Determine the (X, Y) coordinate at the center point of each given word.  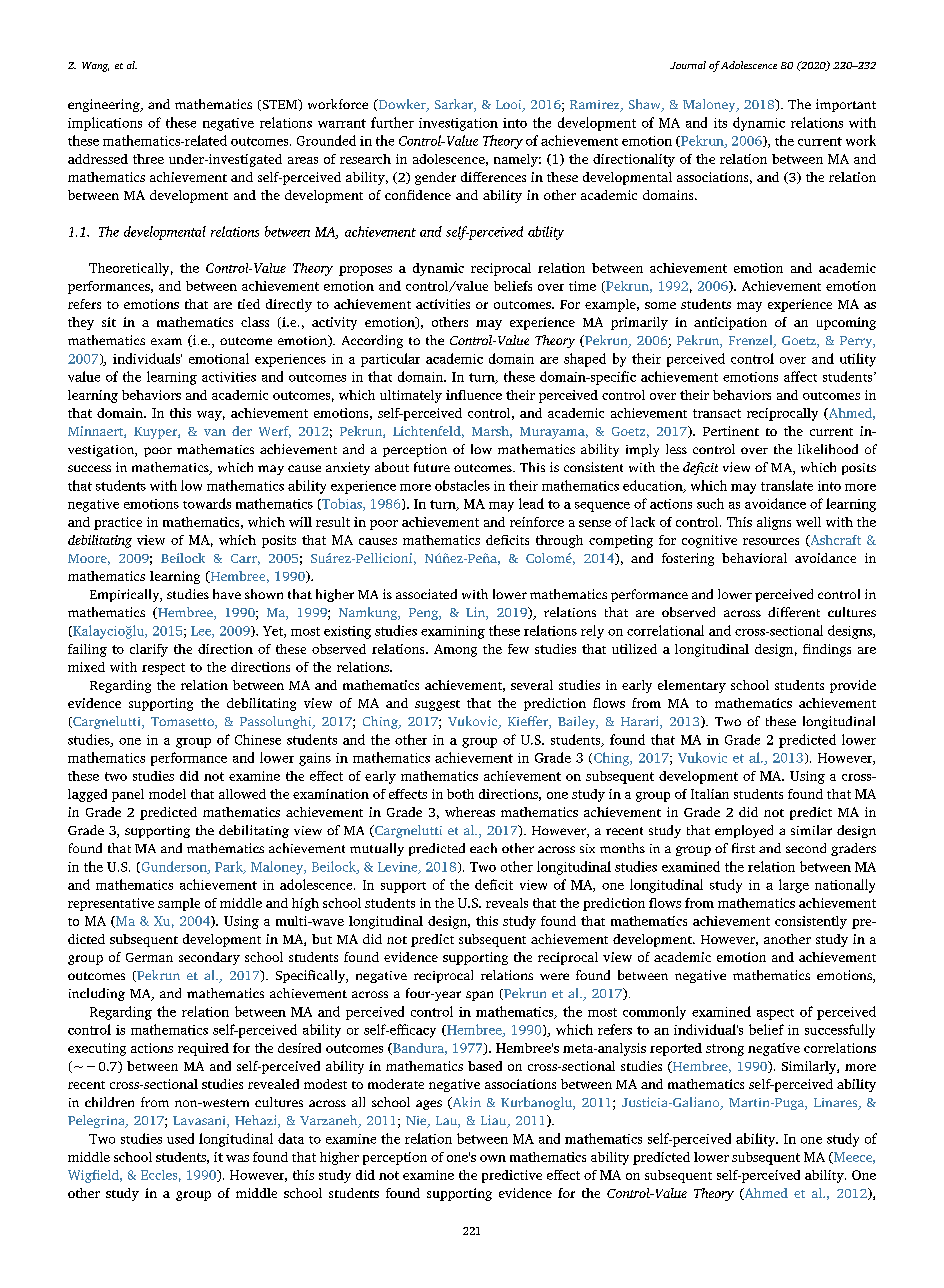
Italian (710, 794)
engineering (105, 105)
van (215, 432)
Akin (465, 1103)
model (167, 794)
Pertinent (731, 431)
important (846, 105)
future (432, 467)
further (392, 122)
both (460, 794)
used (180, 1138)
